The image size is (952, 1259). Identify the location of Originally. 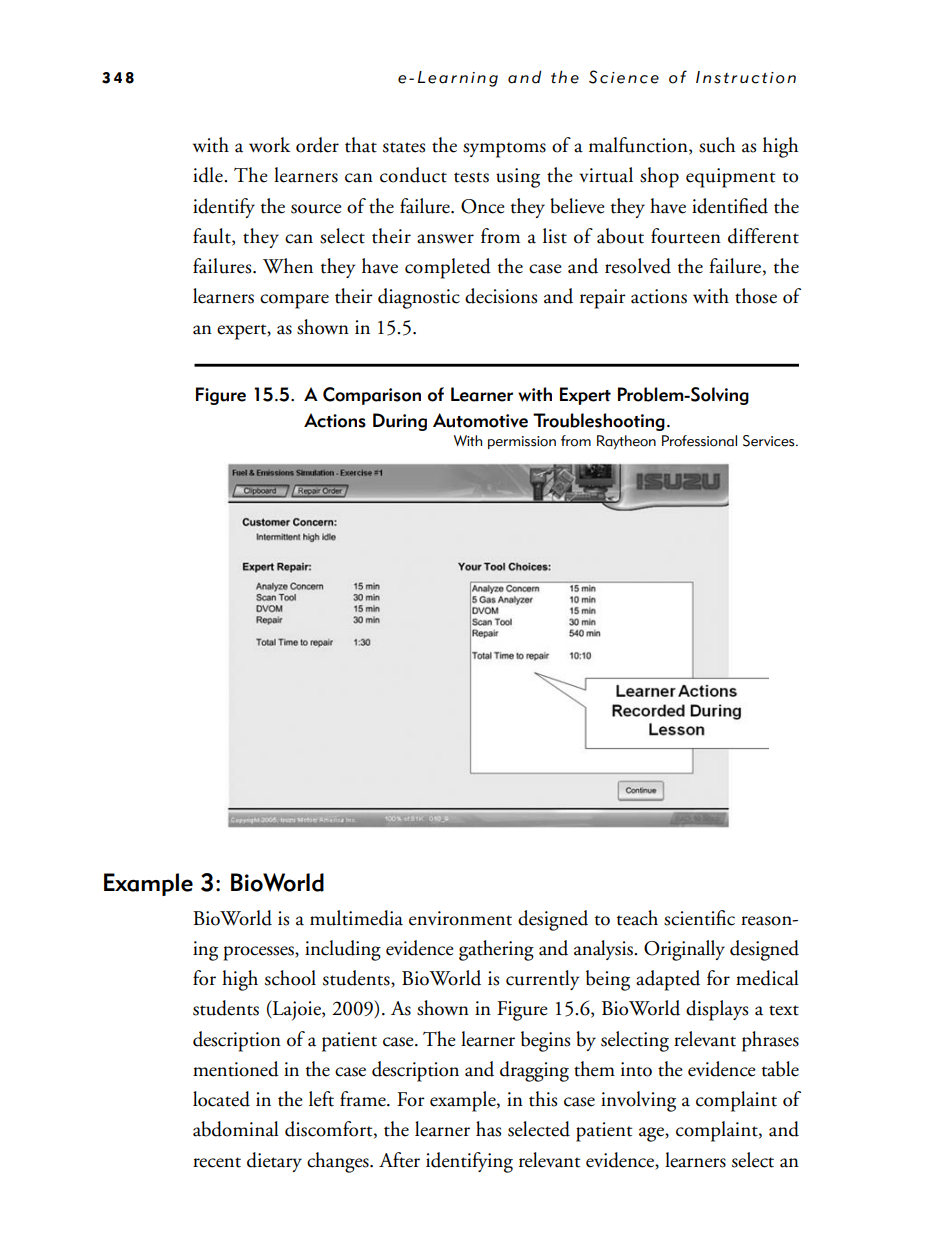
(684, 950).
